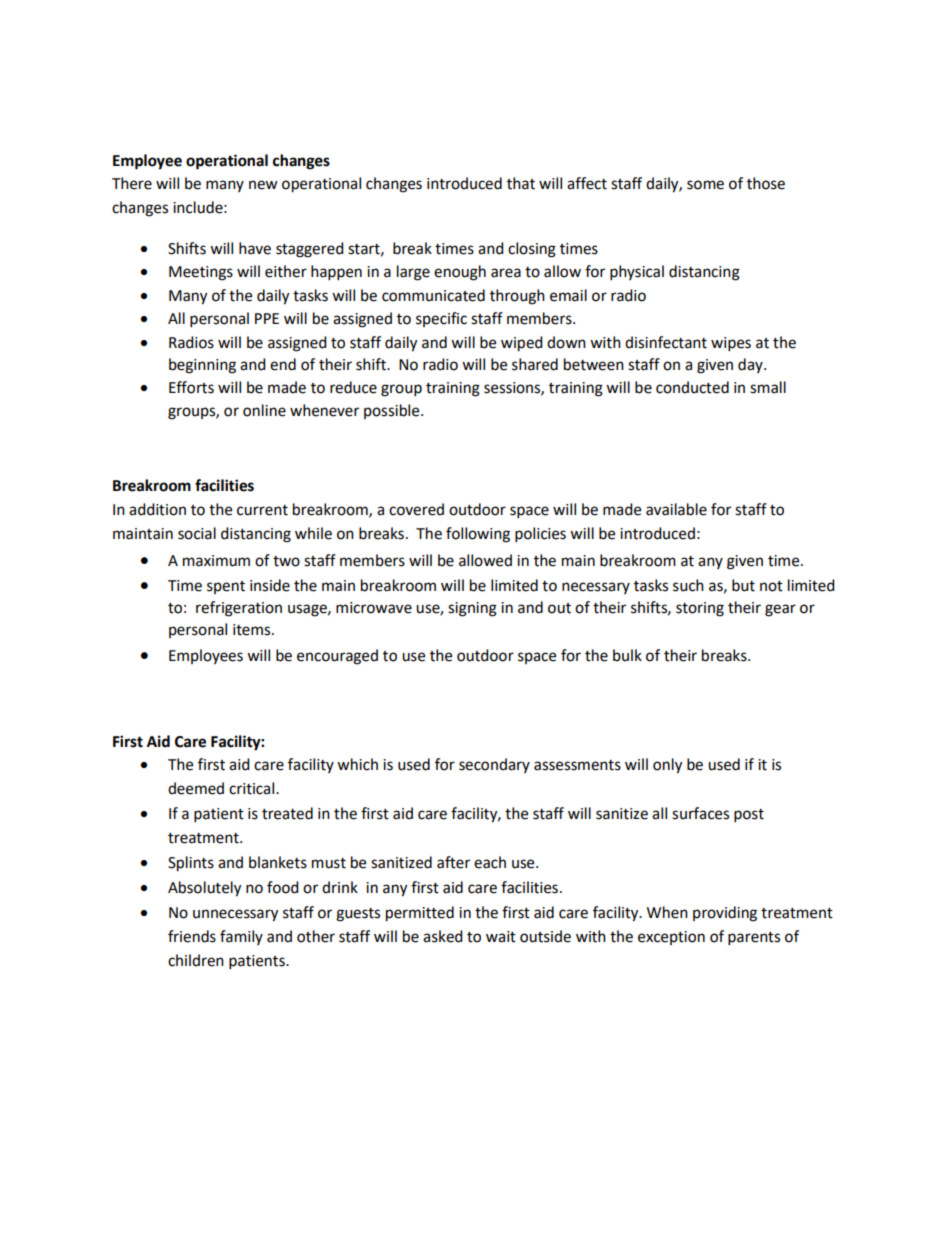 The width and height of the image is (952, 1233). What do you see at coordinates (191, 387) in the image?
I see `Efforts` at bounding box center [191, 387].
